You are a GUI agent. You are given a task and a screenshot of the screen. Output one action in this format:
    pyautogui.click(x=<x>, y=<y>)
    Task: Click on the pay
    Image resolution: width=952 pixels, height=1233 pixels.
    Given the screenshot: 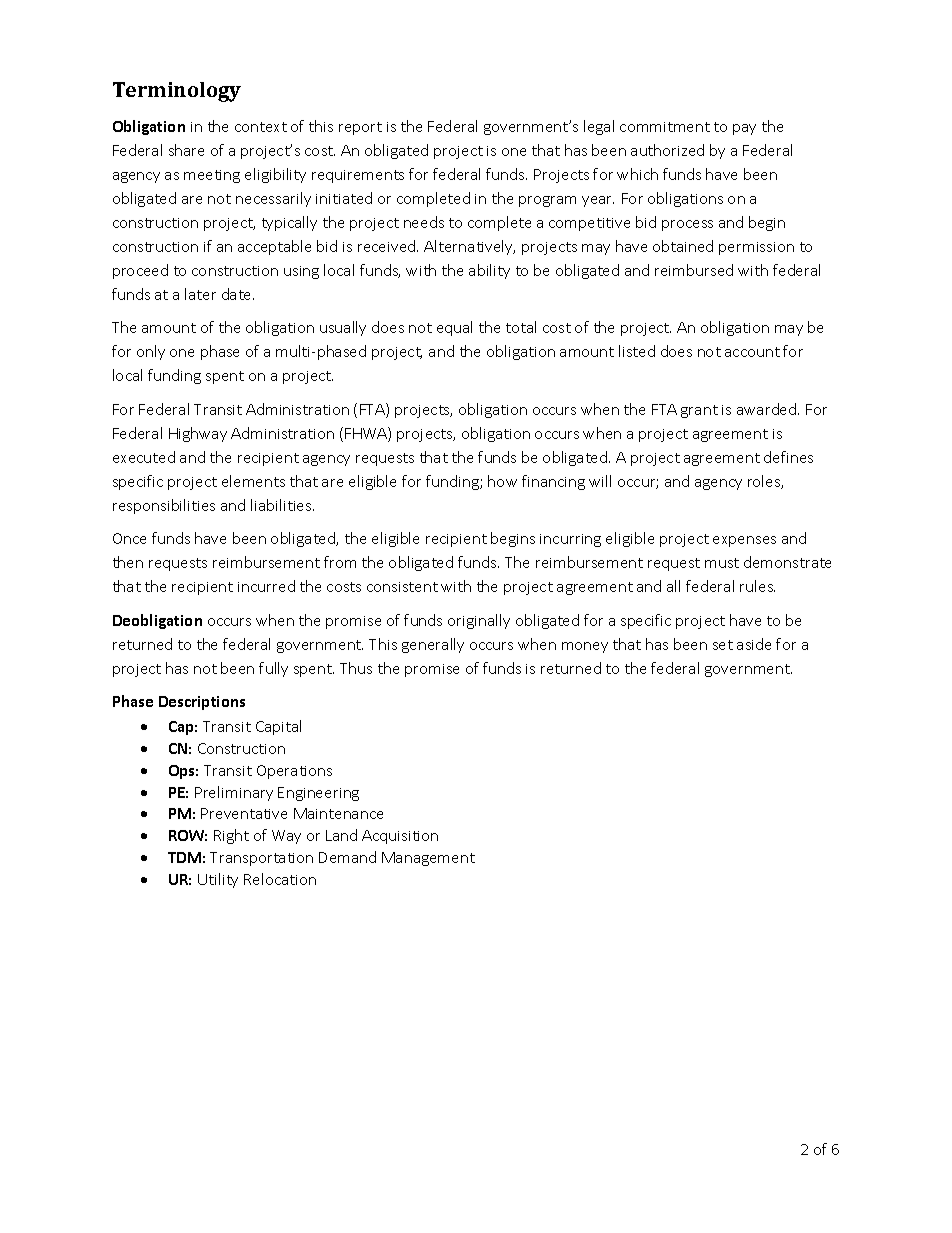 What is the action you would take?
    pyautogui.click(x=744, y=129)
